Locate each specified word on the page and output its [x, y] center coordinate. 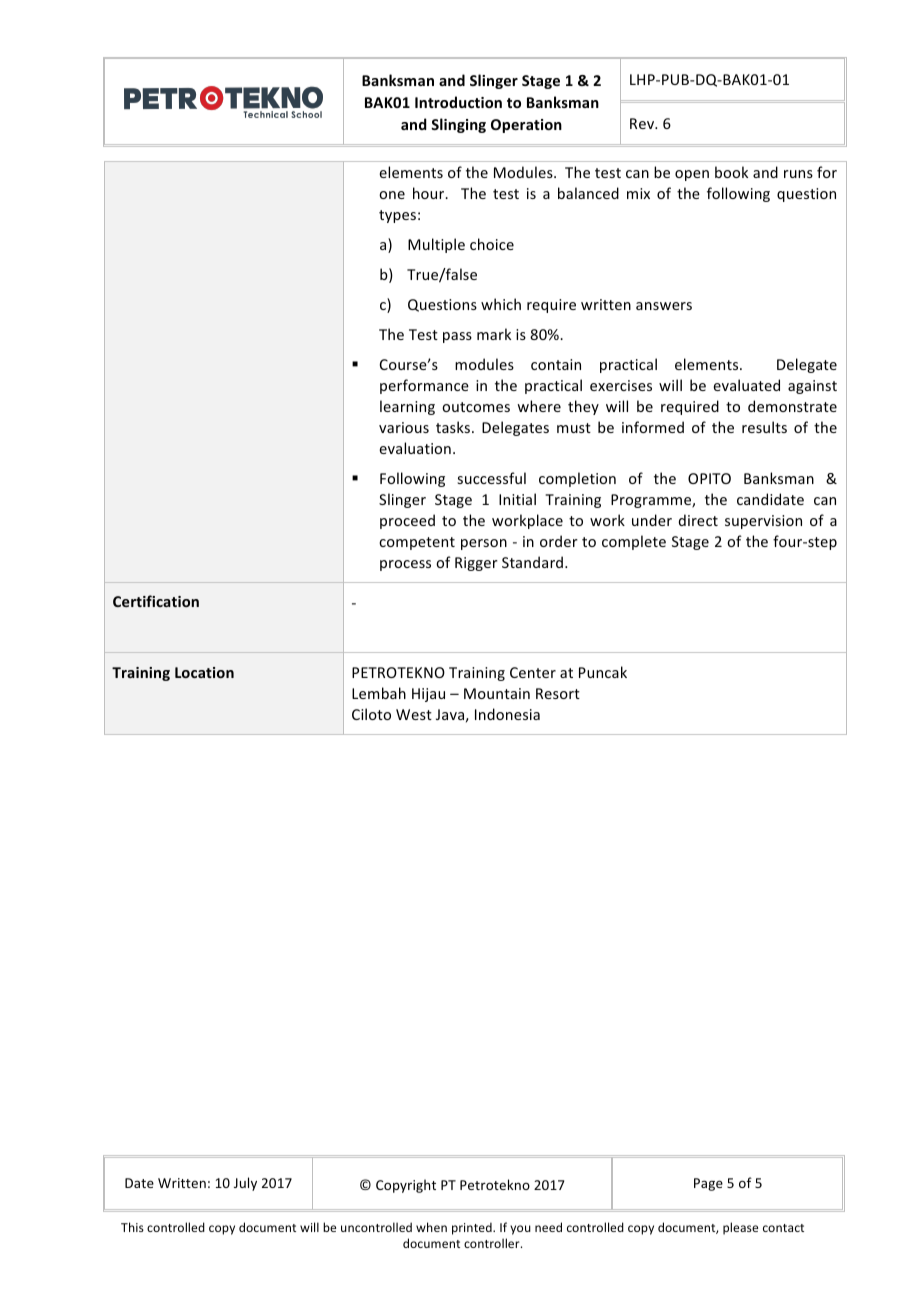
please [740, 1228]
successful [491, 478]
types [397, 216]
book [731, 172]
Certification [156, 601]
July [245, 1184]
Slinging [458, 125]
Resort [558, 693]
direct [698, 520]
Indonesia [507, 714]
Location [204, 672]
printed [473, 1228]
